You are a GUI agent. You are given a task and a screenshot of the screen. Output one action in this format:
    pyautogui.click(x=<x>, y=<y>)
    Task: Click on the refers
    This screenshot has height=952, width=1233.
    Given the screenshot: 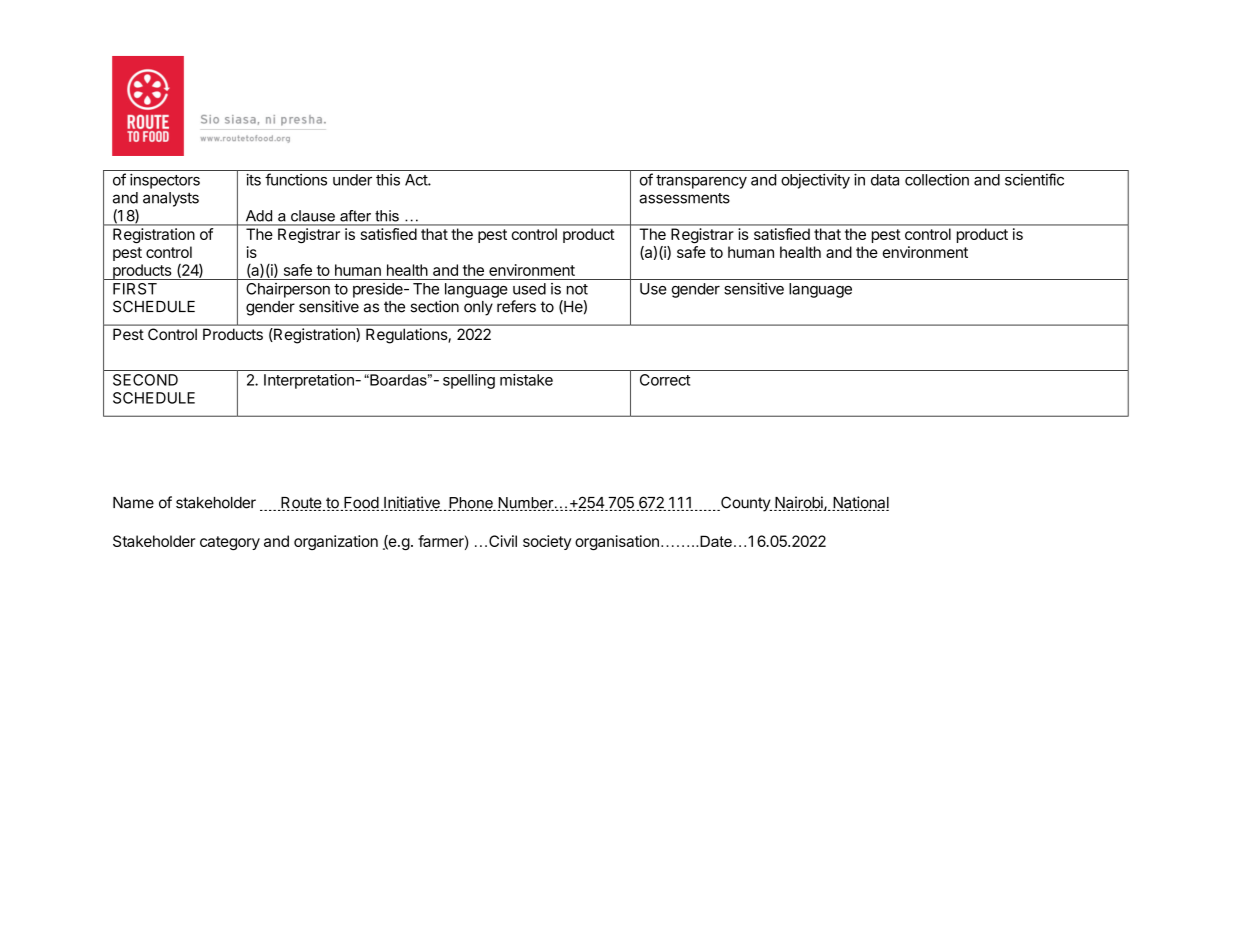 What is the action you would take?
    pyautogui.click(x=516, y=306)
